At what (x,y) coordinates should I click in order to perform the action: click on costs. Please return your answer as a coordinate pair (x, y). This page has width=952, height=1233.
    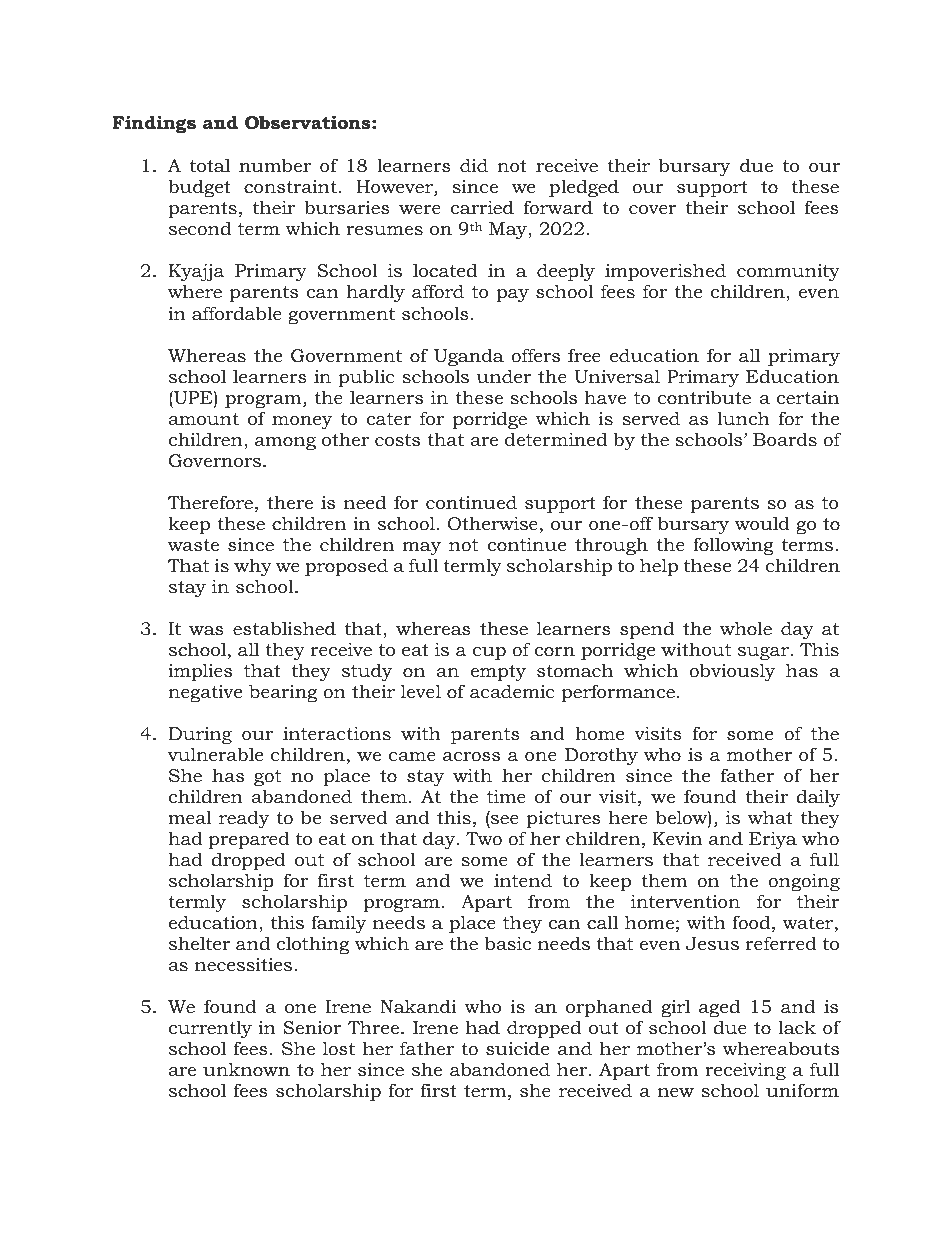
    Looking at the image, I should click on (397, 440).
